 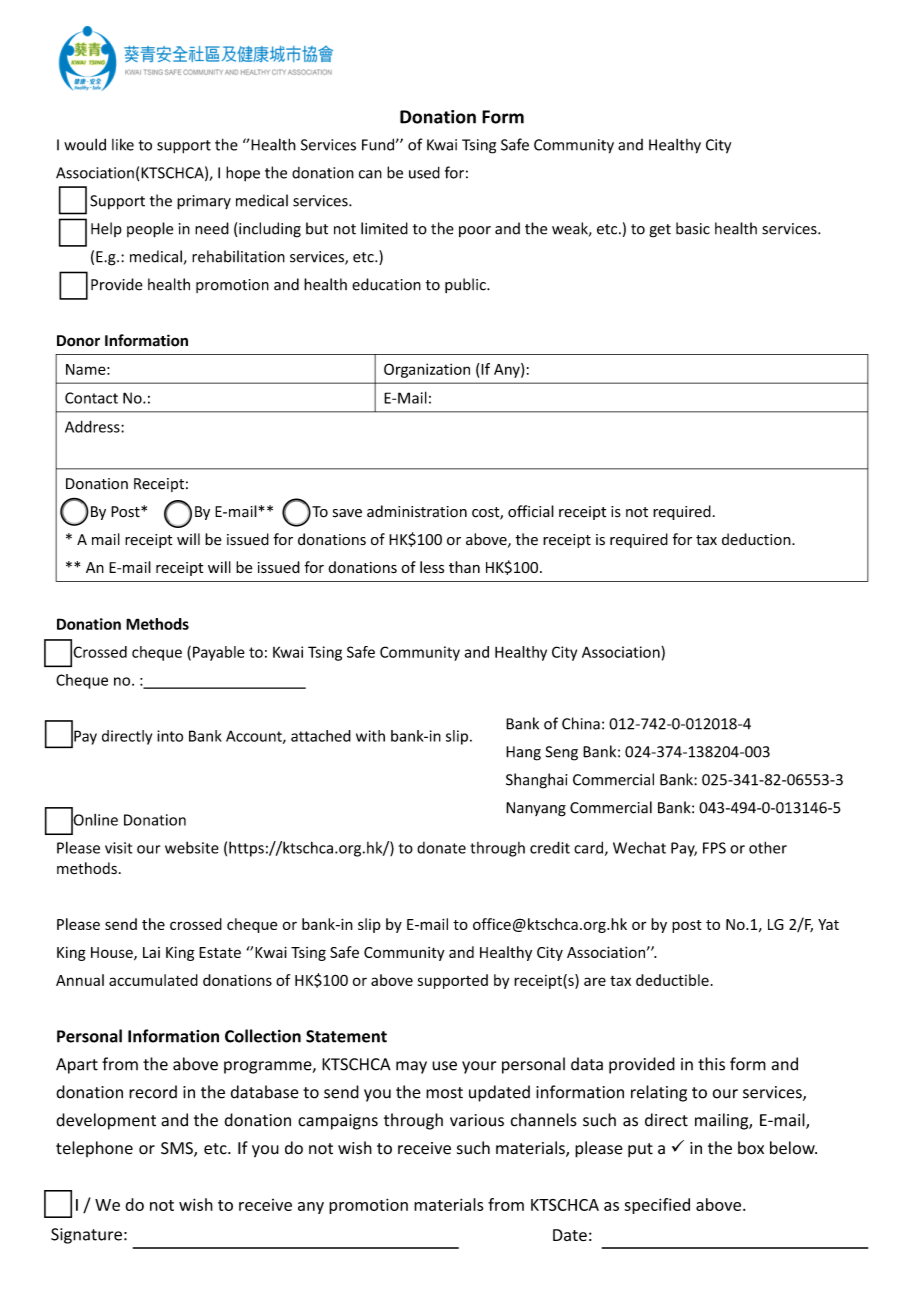 What do you see at coordinates (581, 723) in the document?
I see `China` at bounding box center [581, 723].
